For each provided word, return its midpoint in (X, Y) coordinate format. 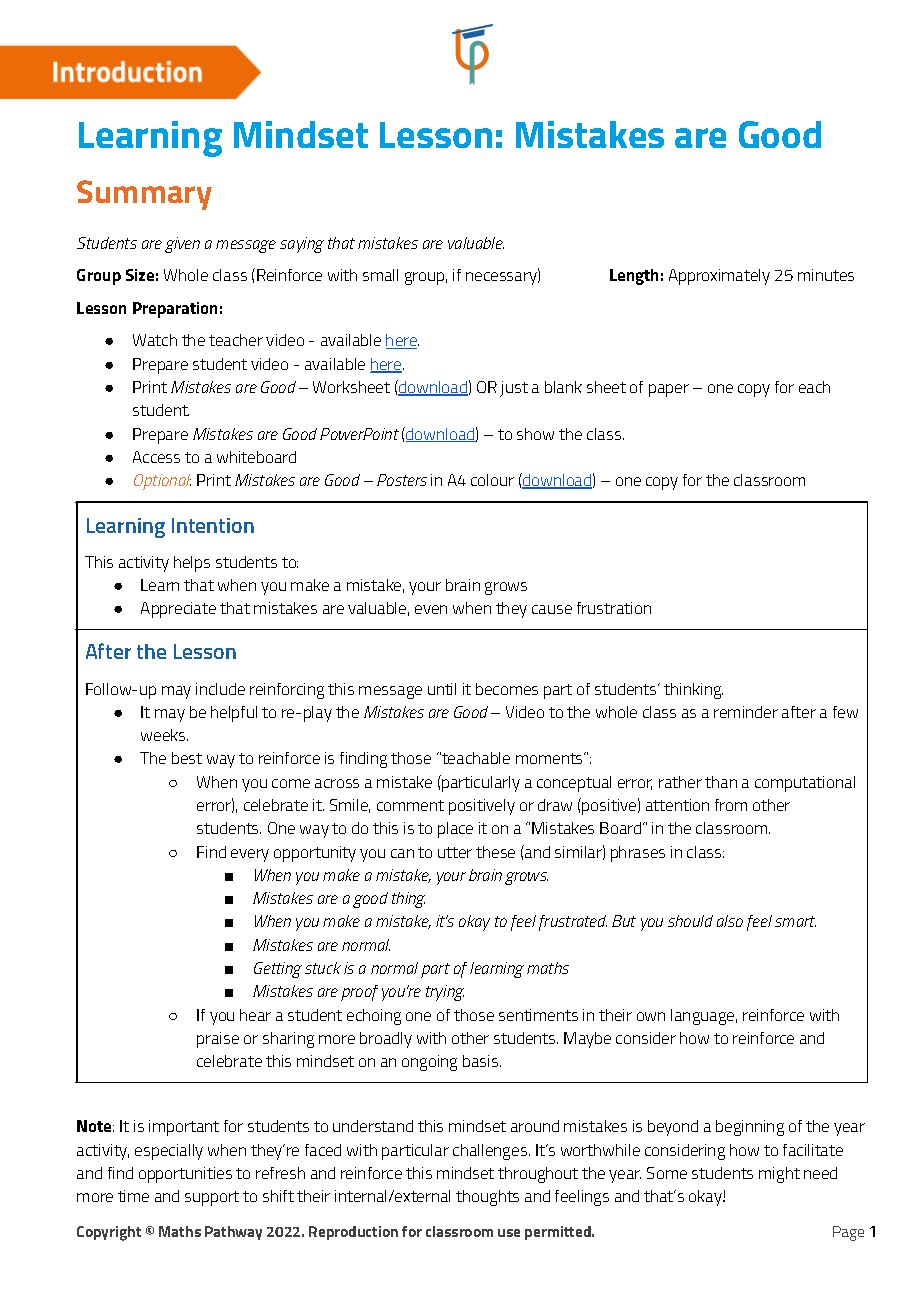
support (212, 1198)
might (779, 1175)
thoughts (487, 1198)
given (182, 245)
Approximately (719, 277)
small (380, 275)
